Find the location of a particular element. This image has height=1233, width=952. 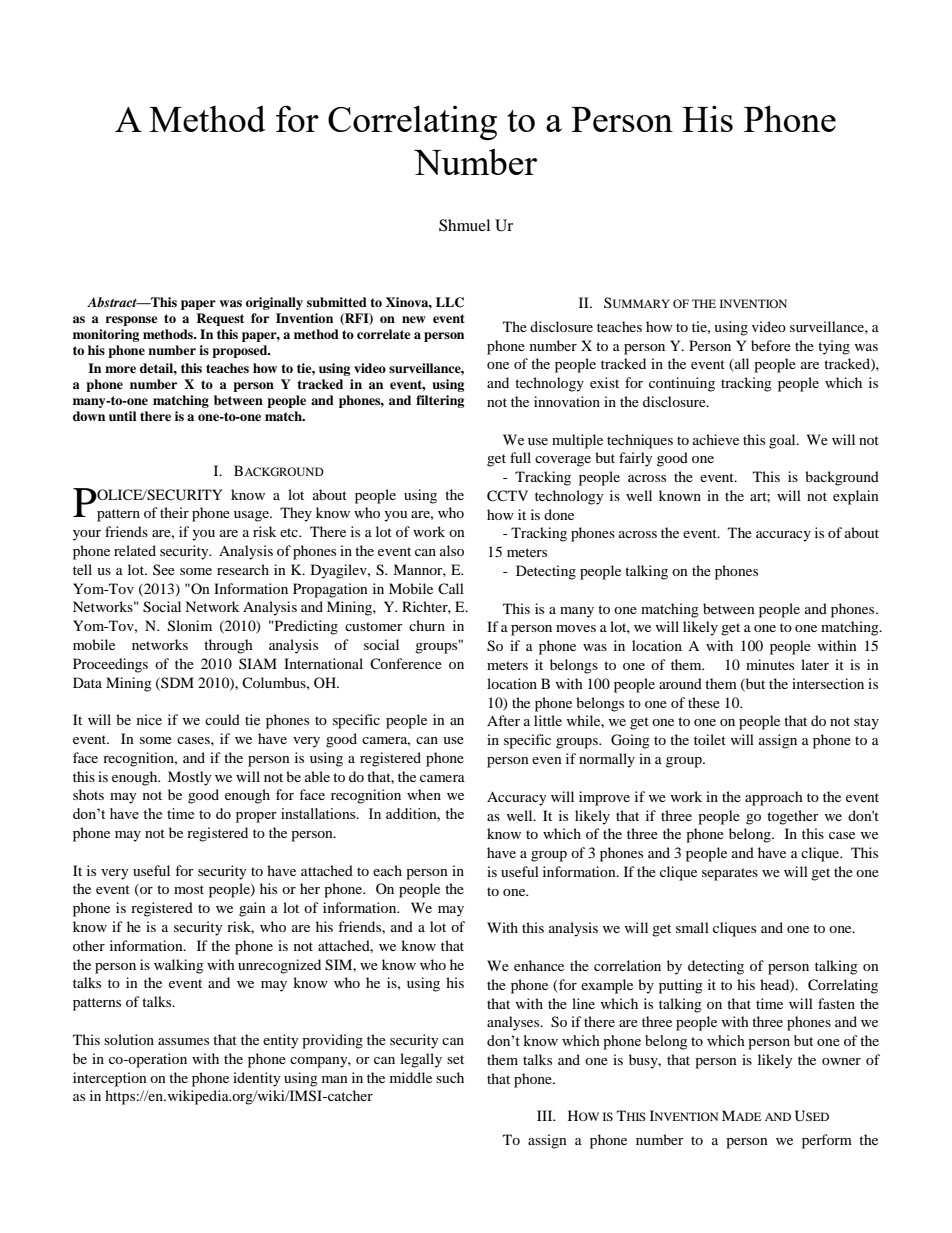

interception is located at coordinates (110, 1079).
